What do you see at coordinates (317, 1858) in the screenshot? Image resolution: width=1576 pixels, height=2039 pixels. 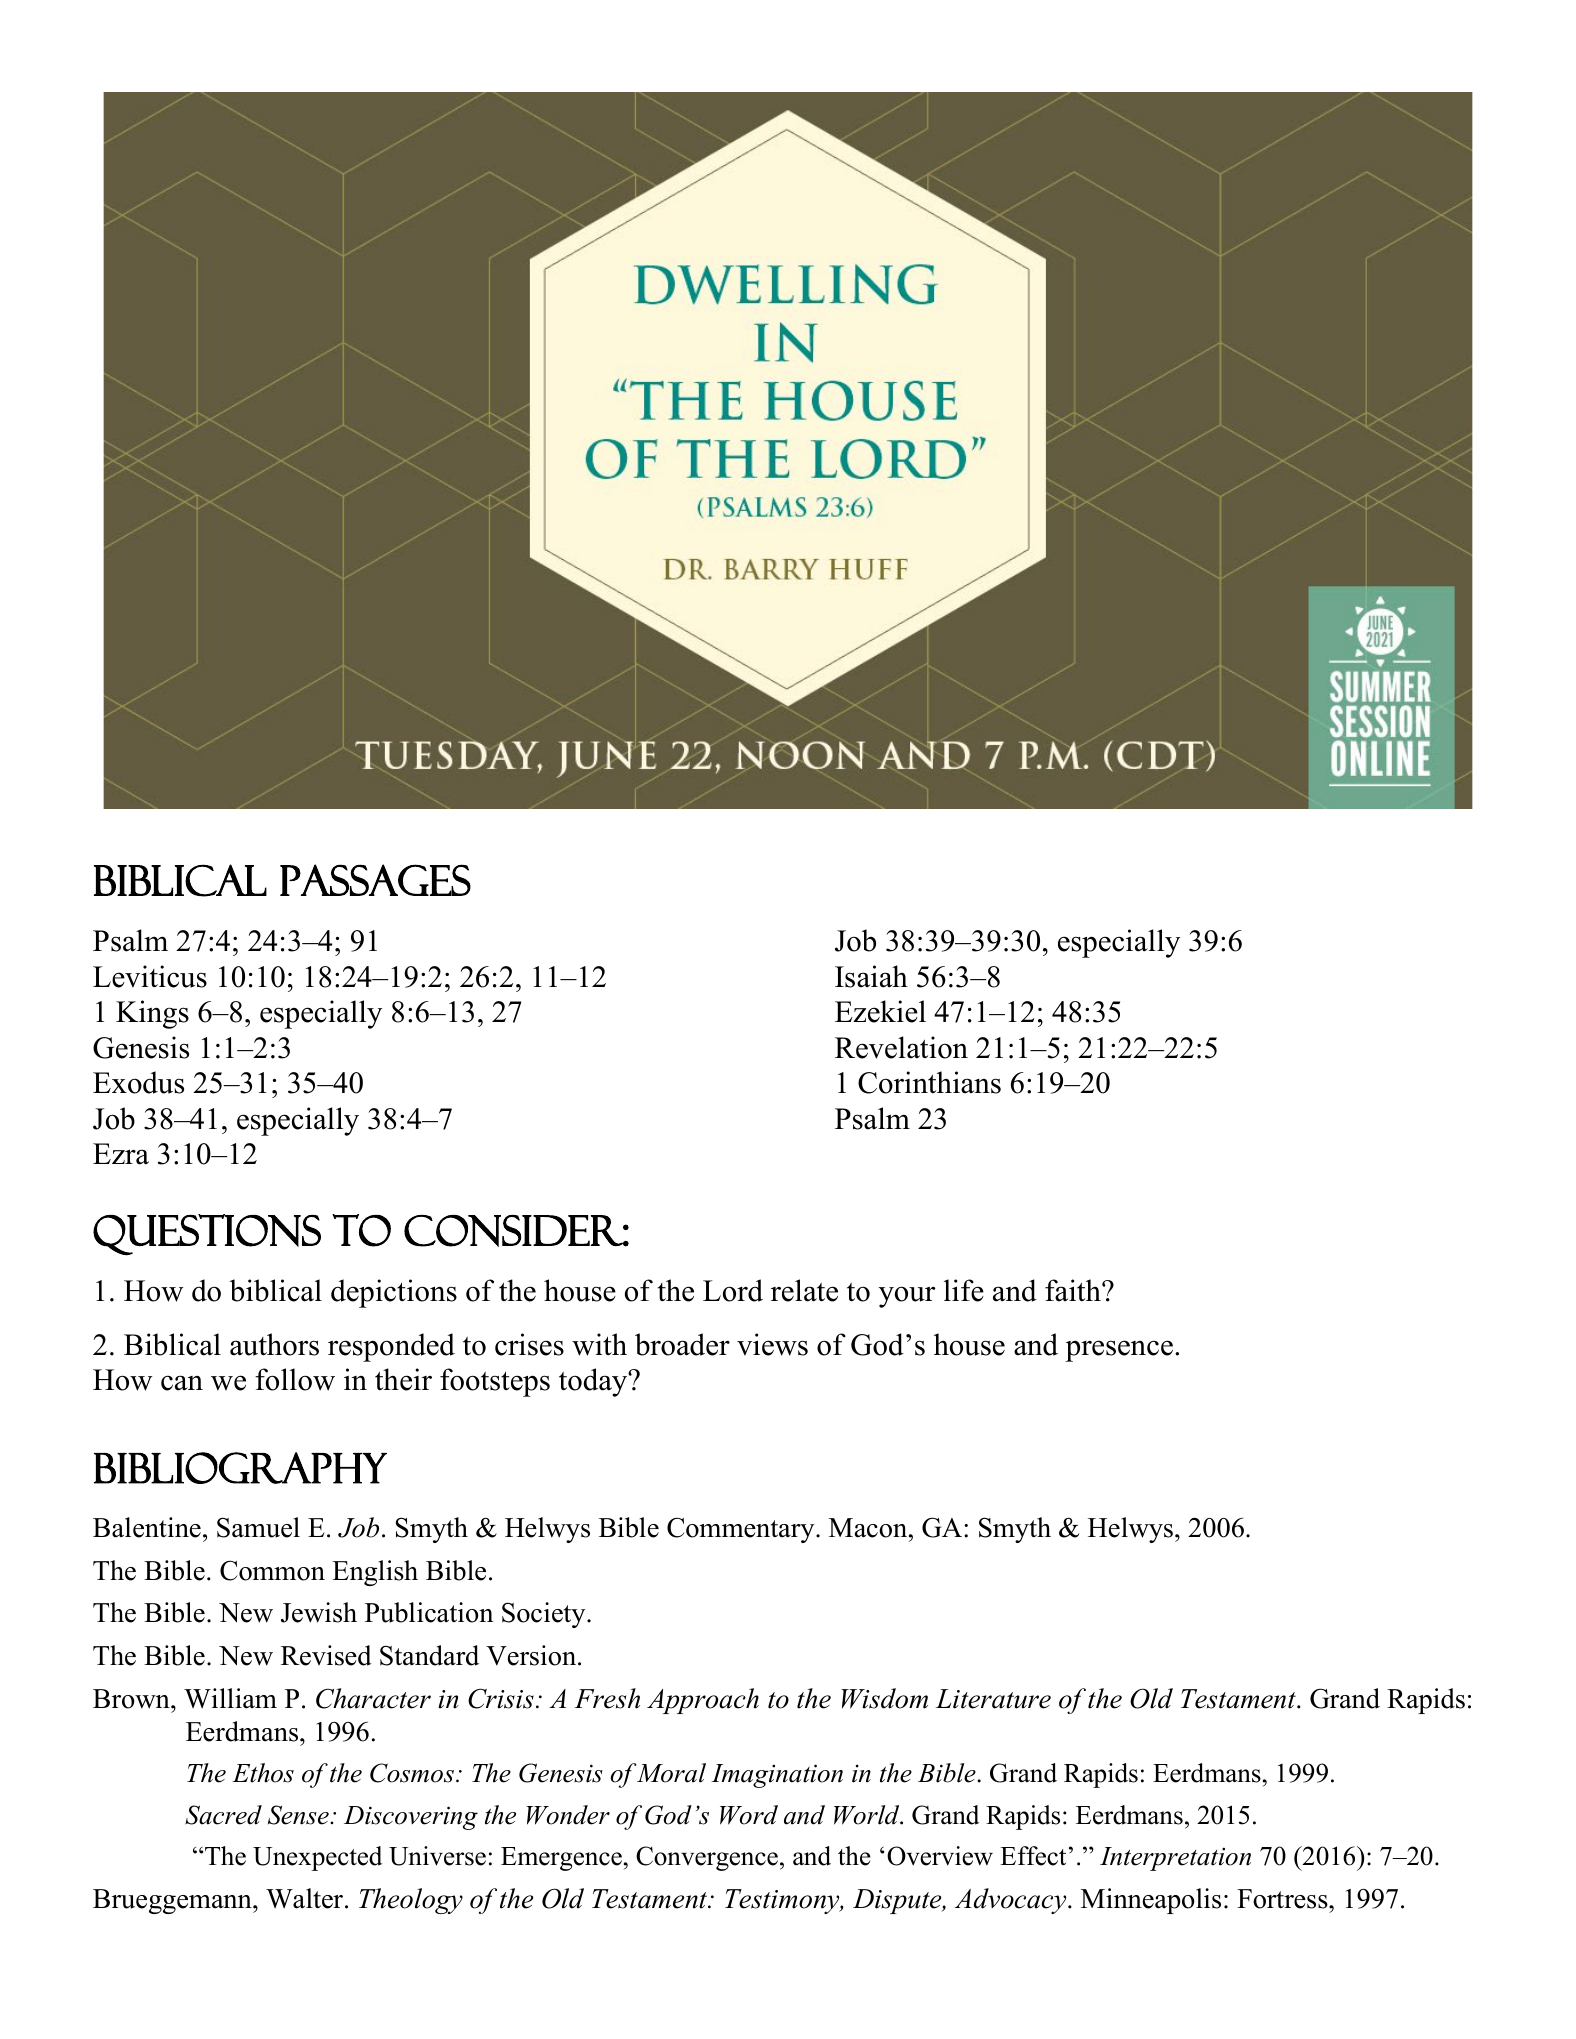 I see `Unexpected` at bounding box center [317, 1858].
